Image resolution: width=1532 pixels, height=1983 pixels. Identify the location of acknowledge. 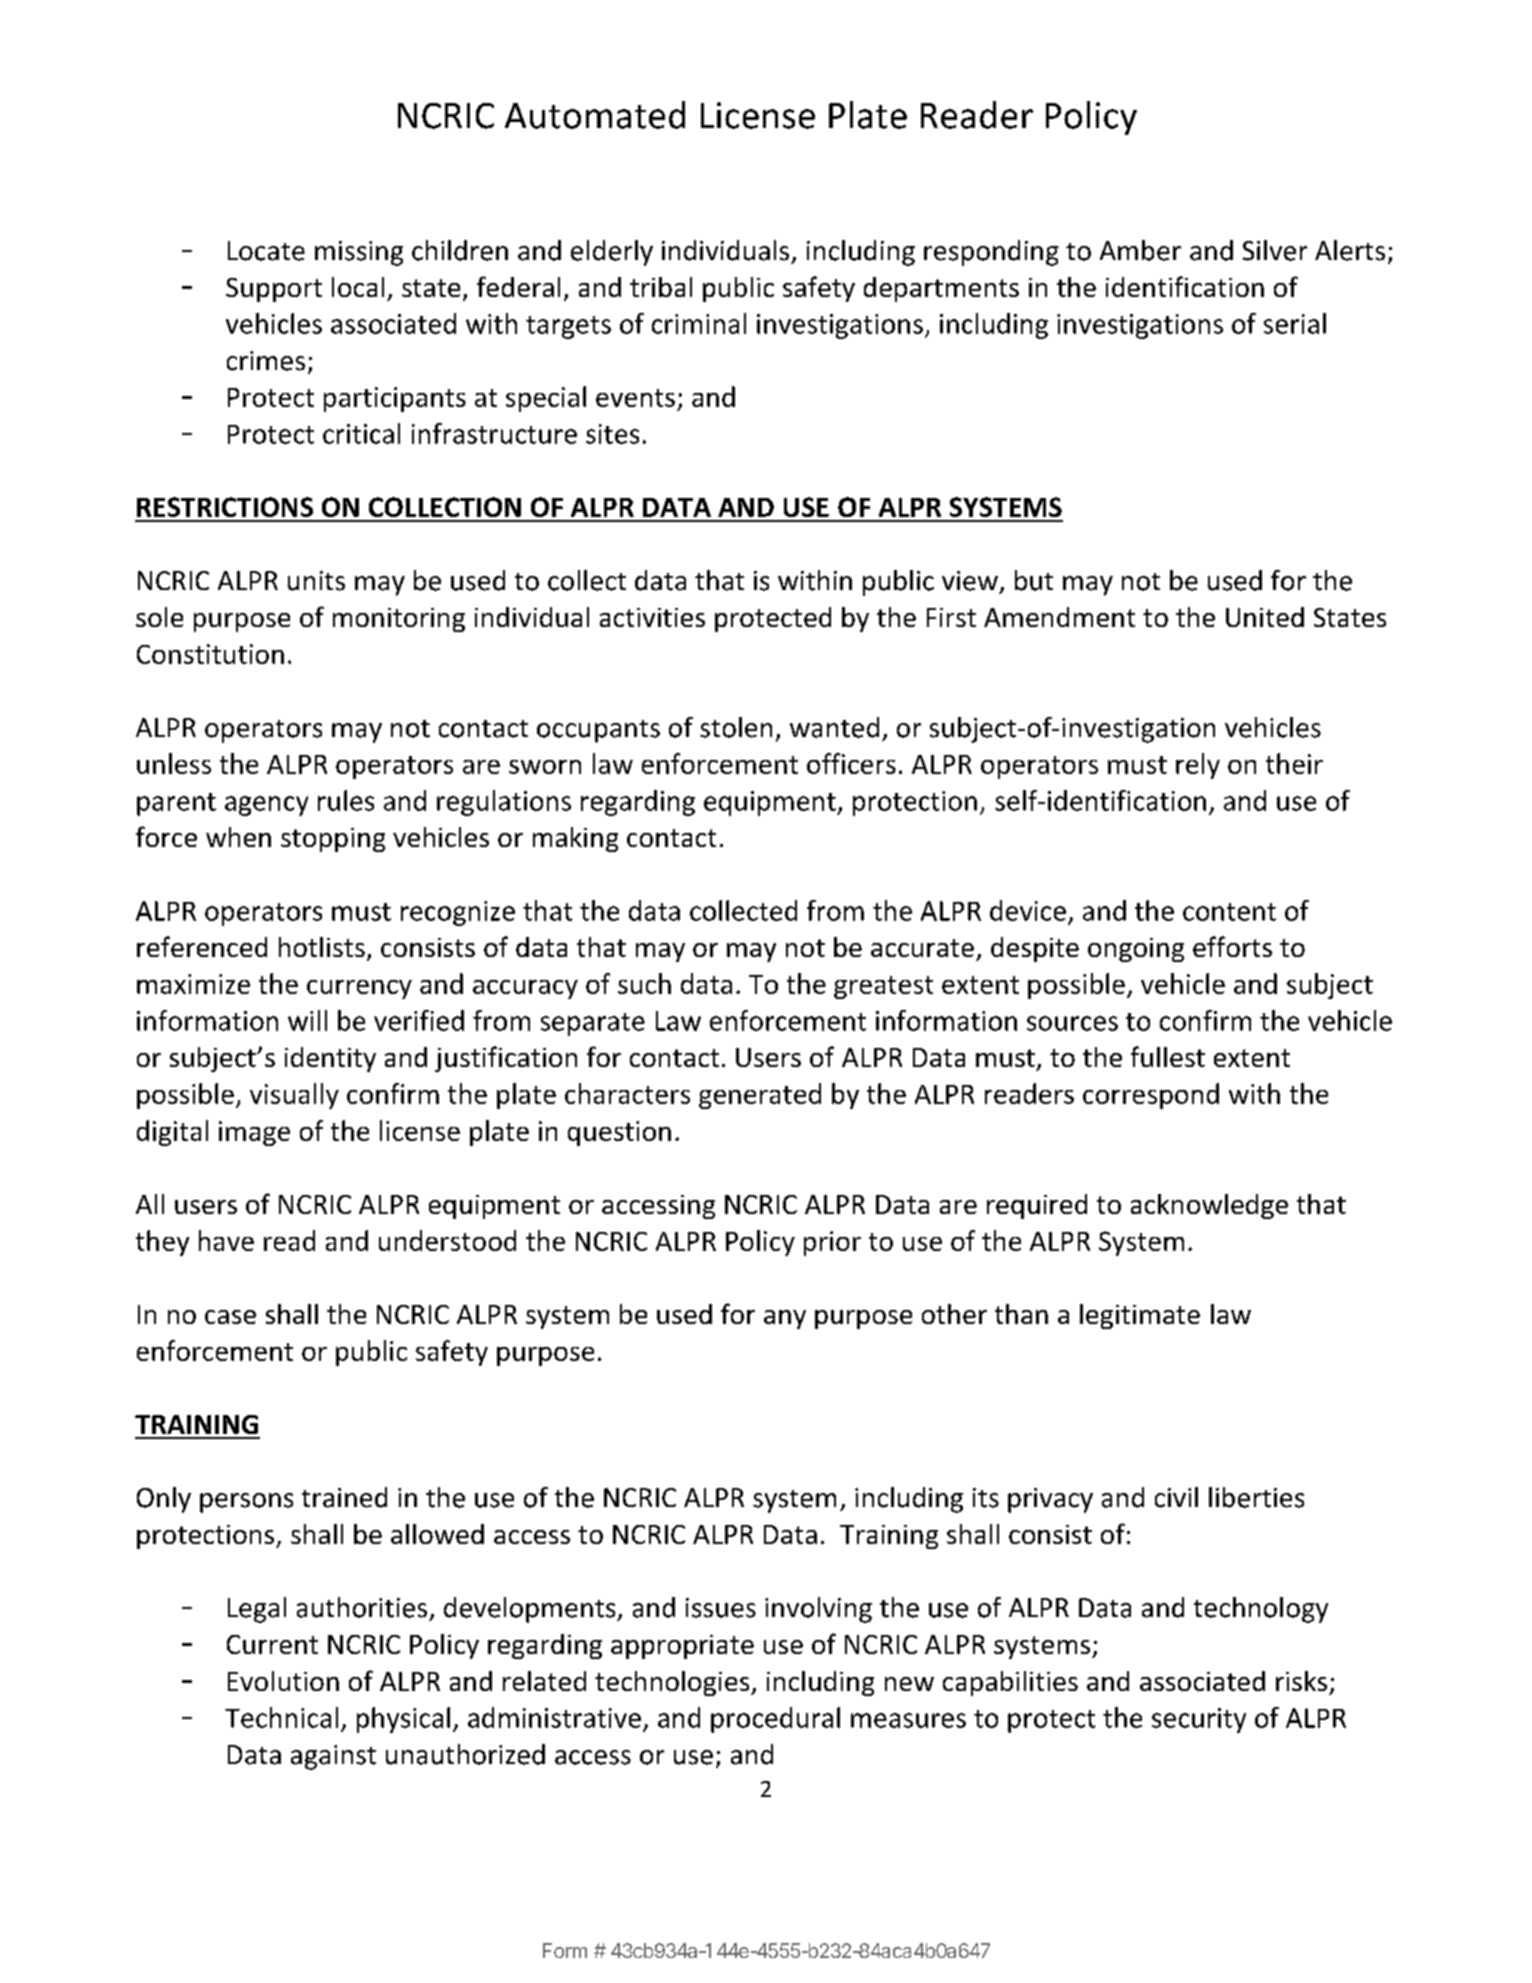
(1209, 1206).
